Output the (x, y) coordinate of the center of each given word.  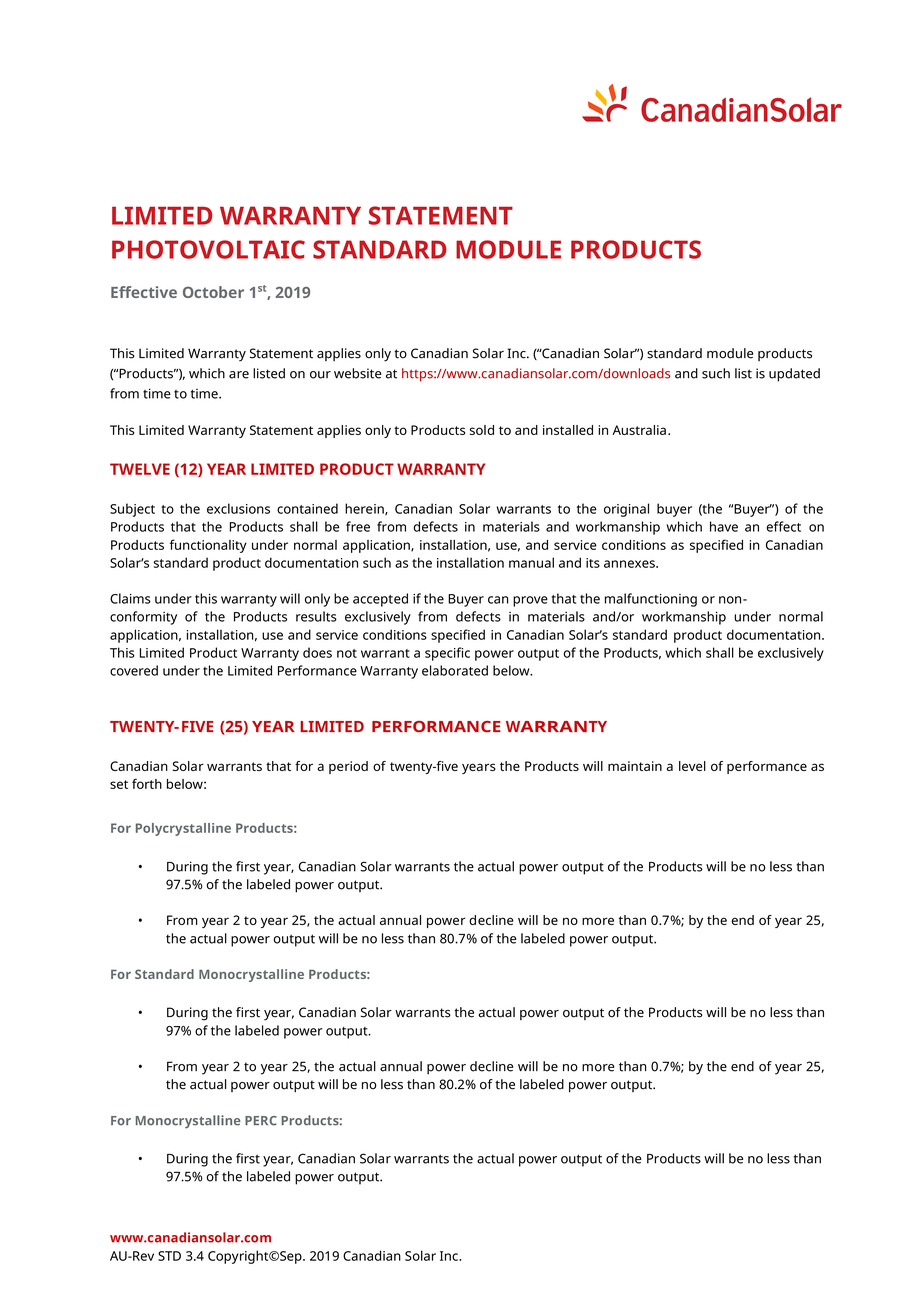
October (213, 292)
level (692, 766)
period (348, 767)
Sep (292, 1257)
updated (794, 375)
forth (147, 783)
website (357, 373)
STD (169, 1256)
